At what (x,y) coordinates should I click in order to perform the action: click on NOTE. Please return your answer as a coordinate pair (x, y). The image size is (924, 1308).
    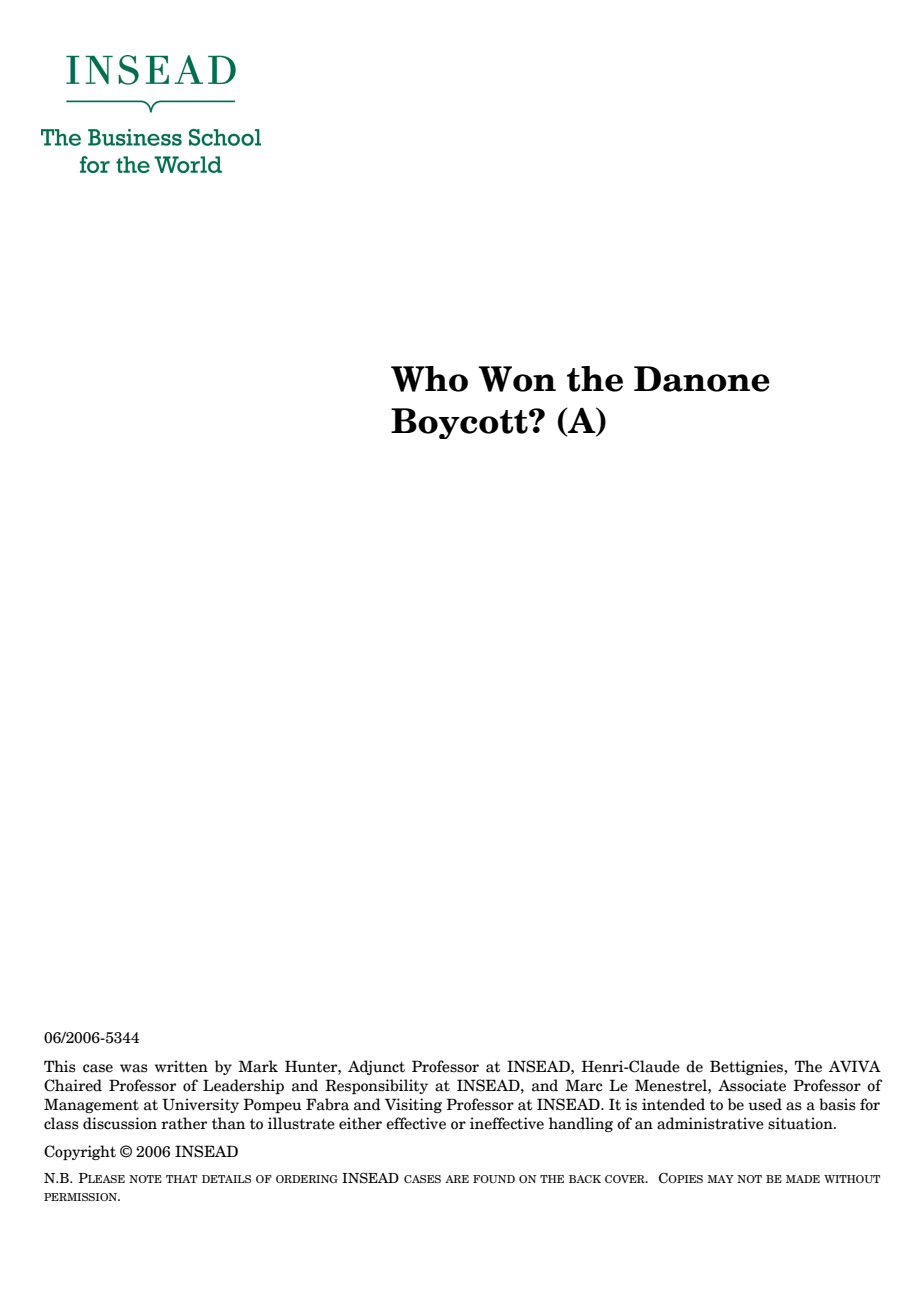
    Looking at the image, I should click on (145, 1179).
